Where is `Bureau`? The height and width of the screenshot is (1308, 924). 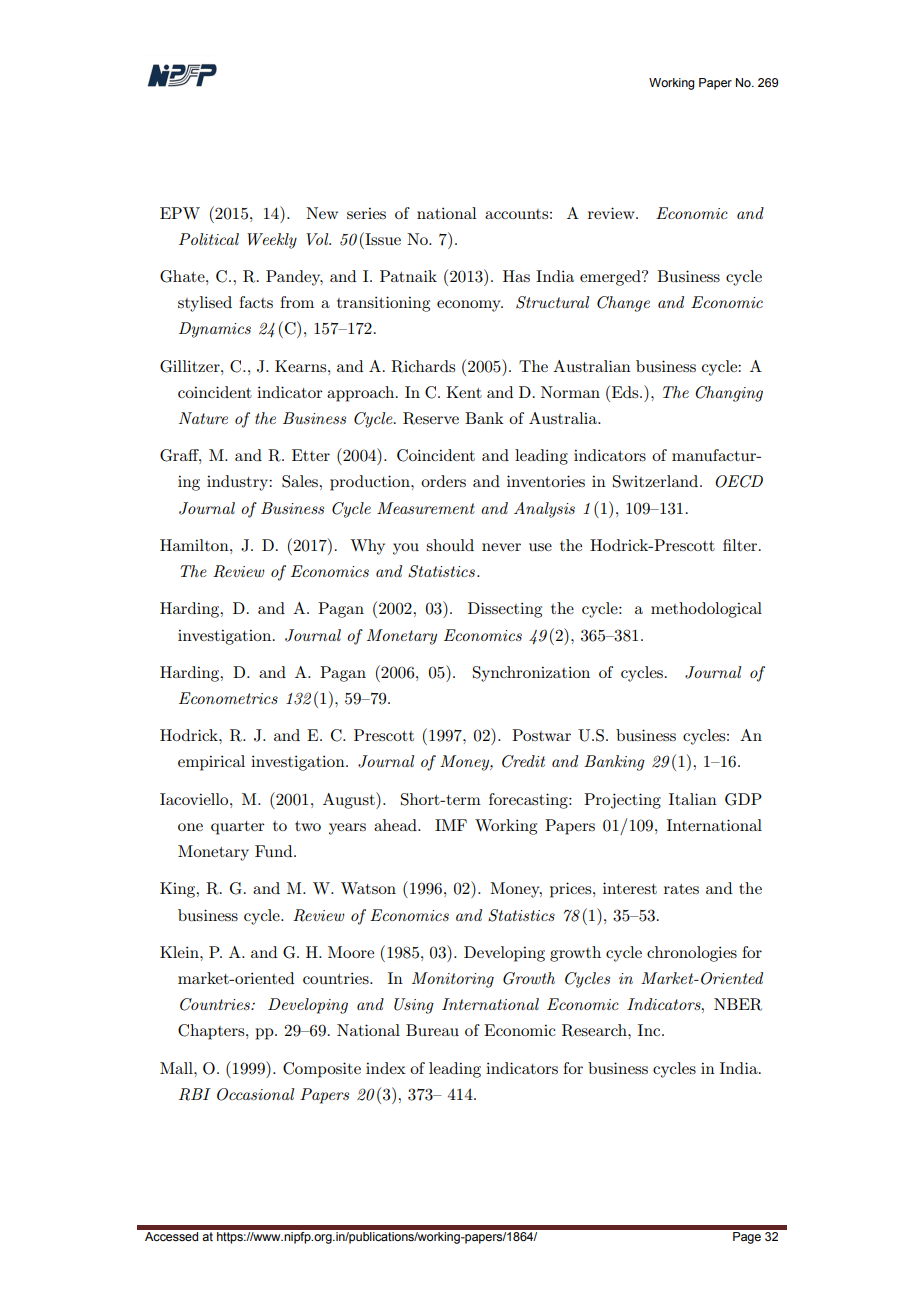
Bureau is located at coordinates (432, 1030).
